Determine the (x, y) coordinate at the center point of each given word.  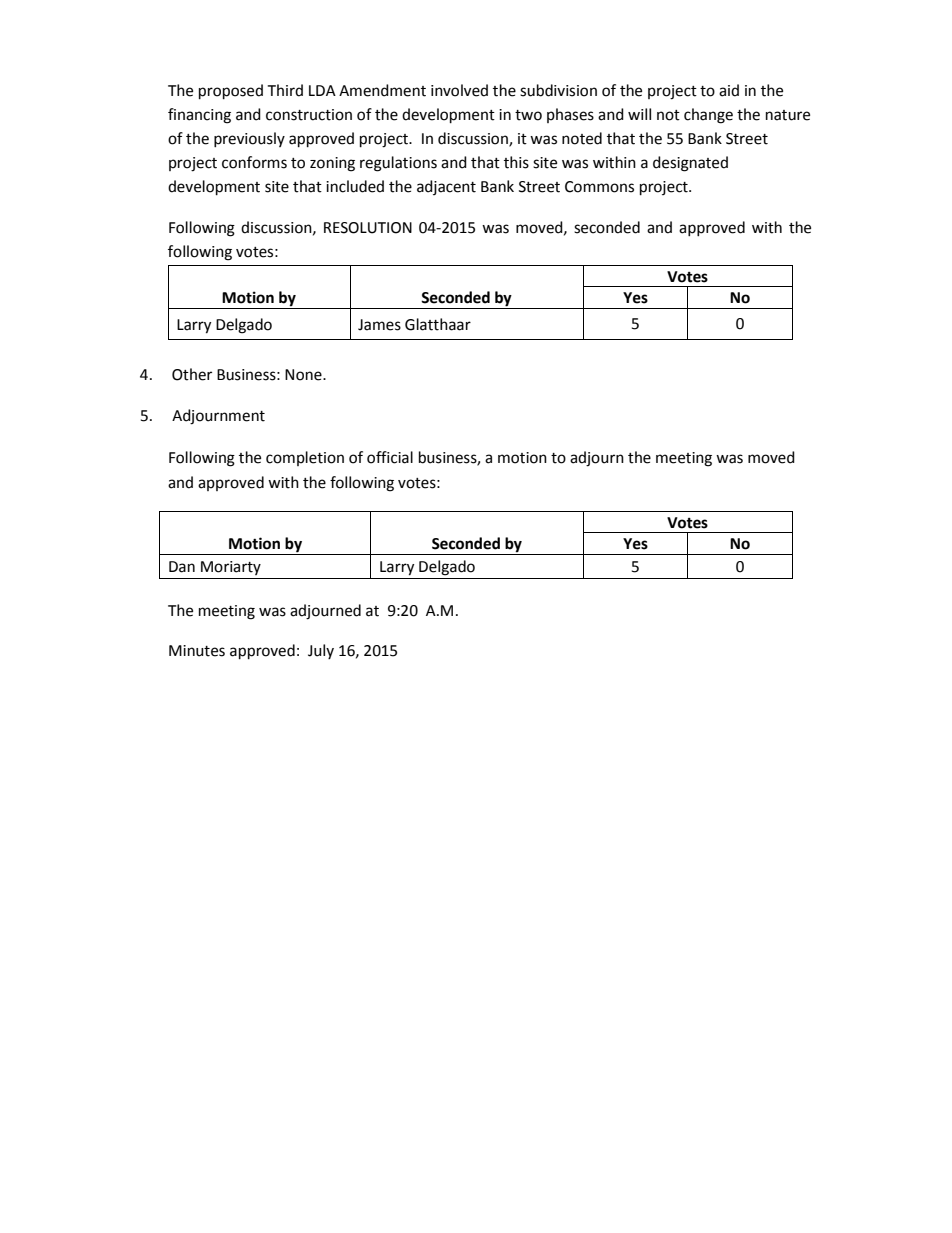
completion (305, 458)
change (708, 116)
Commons (599, 187)
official (390, 457)
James (379, 325)
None (304, 375)
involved (459, 90)
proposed (231, 92)
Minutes (197, 651)
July (321, 651)
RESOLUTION (368, 228)
